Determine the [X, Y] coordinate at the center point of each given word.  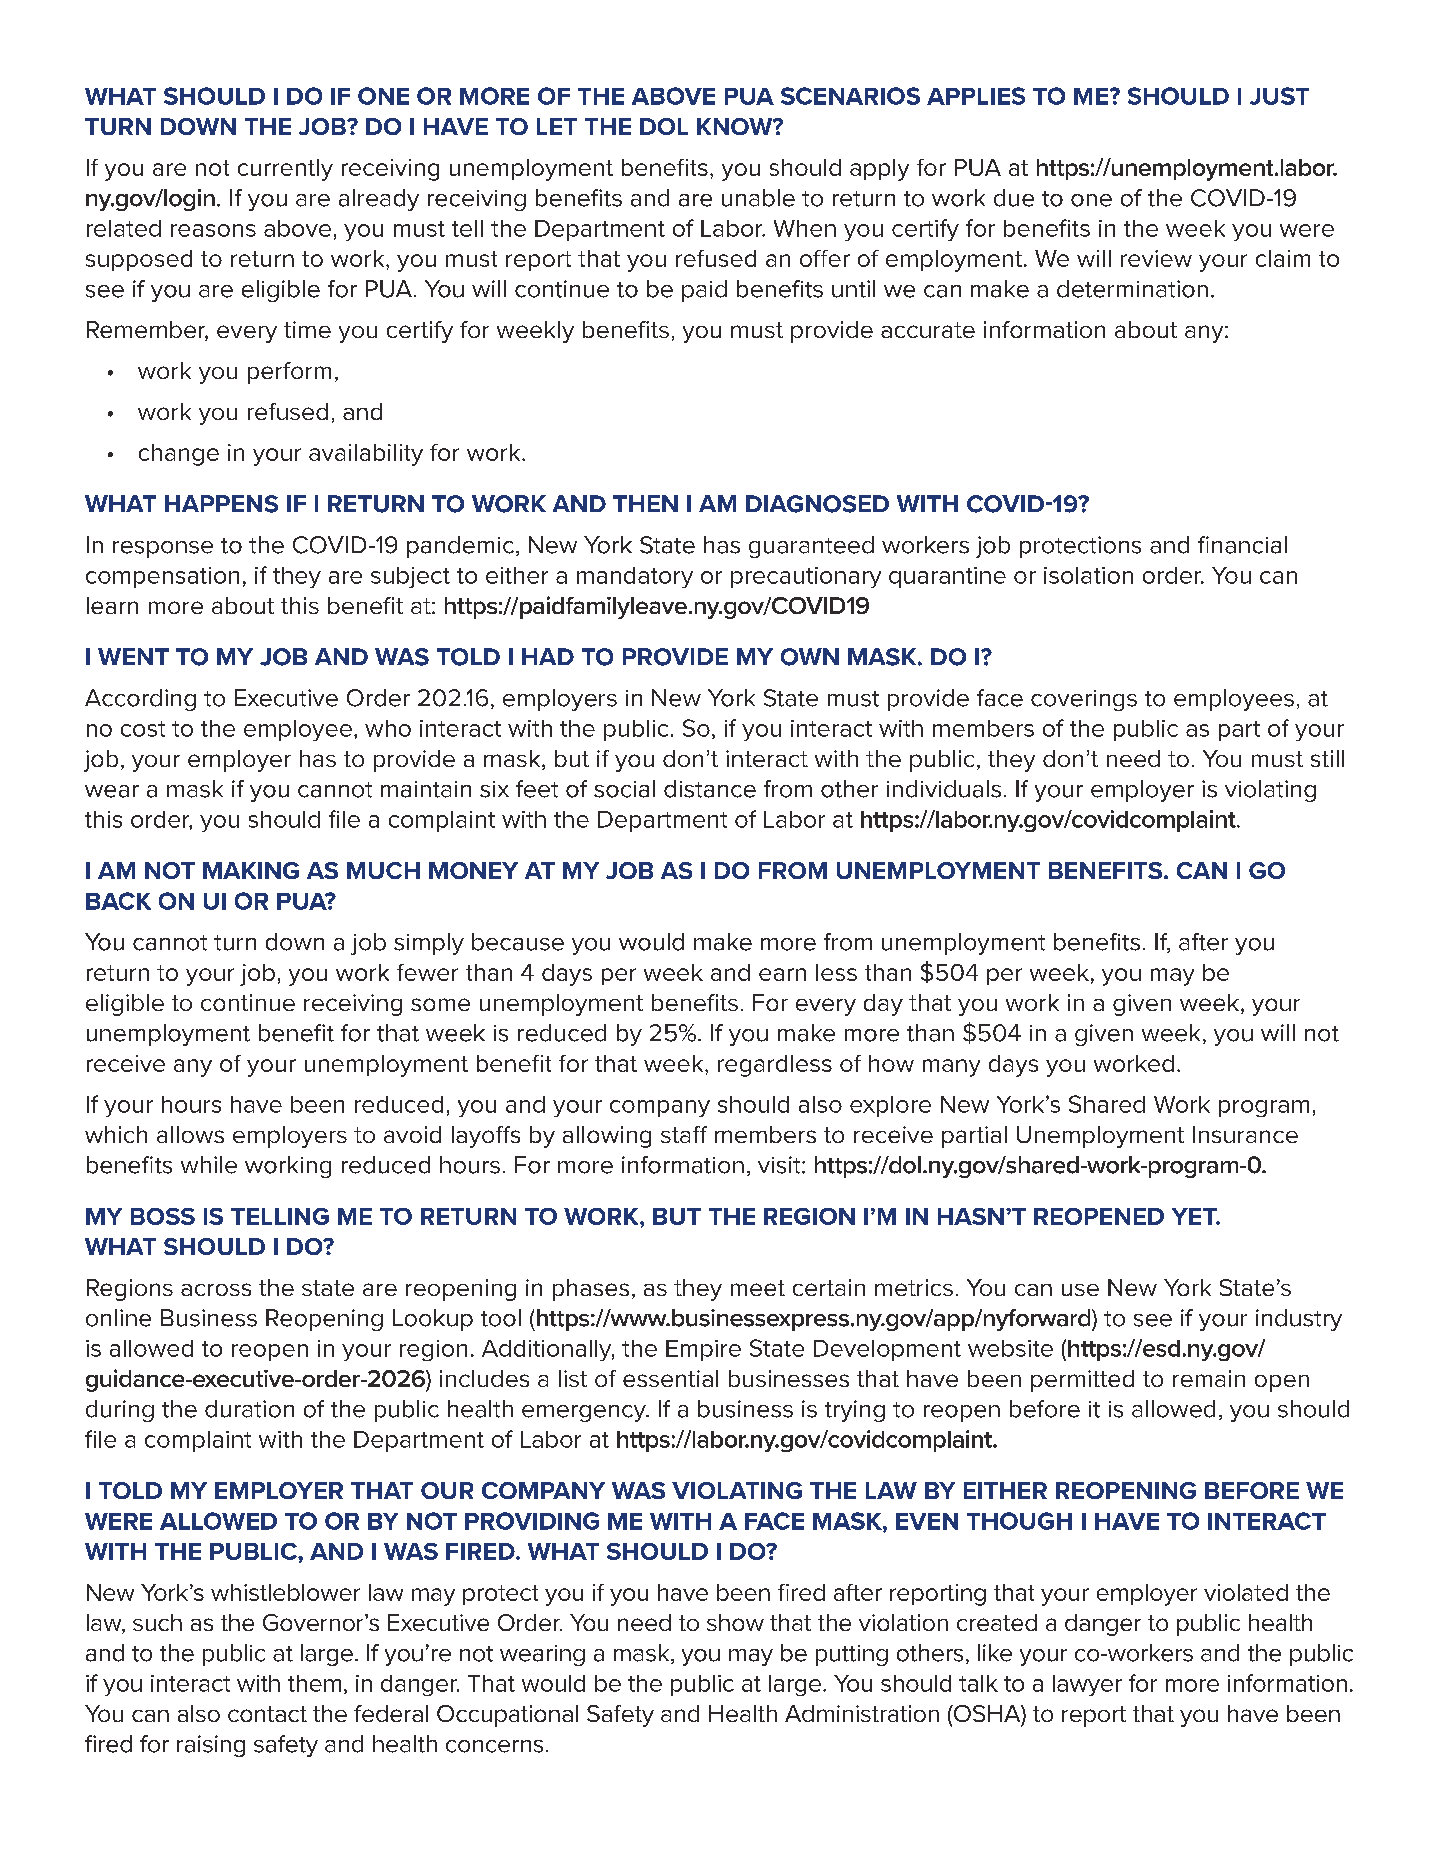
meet [758, 1288]
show [735, 1622]
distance [710, 789]
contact [267, 1714]
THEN [645, 503]
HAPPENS [221, 504]
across [216, 1289]
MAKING [251, 870]
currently [285, 170]
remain [1209, 1378]
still [1327, 758]
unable [758, 198]
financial [1242, 545]
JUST [1279, 96]
